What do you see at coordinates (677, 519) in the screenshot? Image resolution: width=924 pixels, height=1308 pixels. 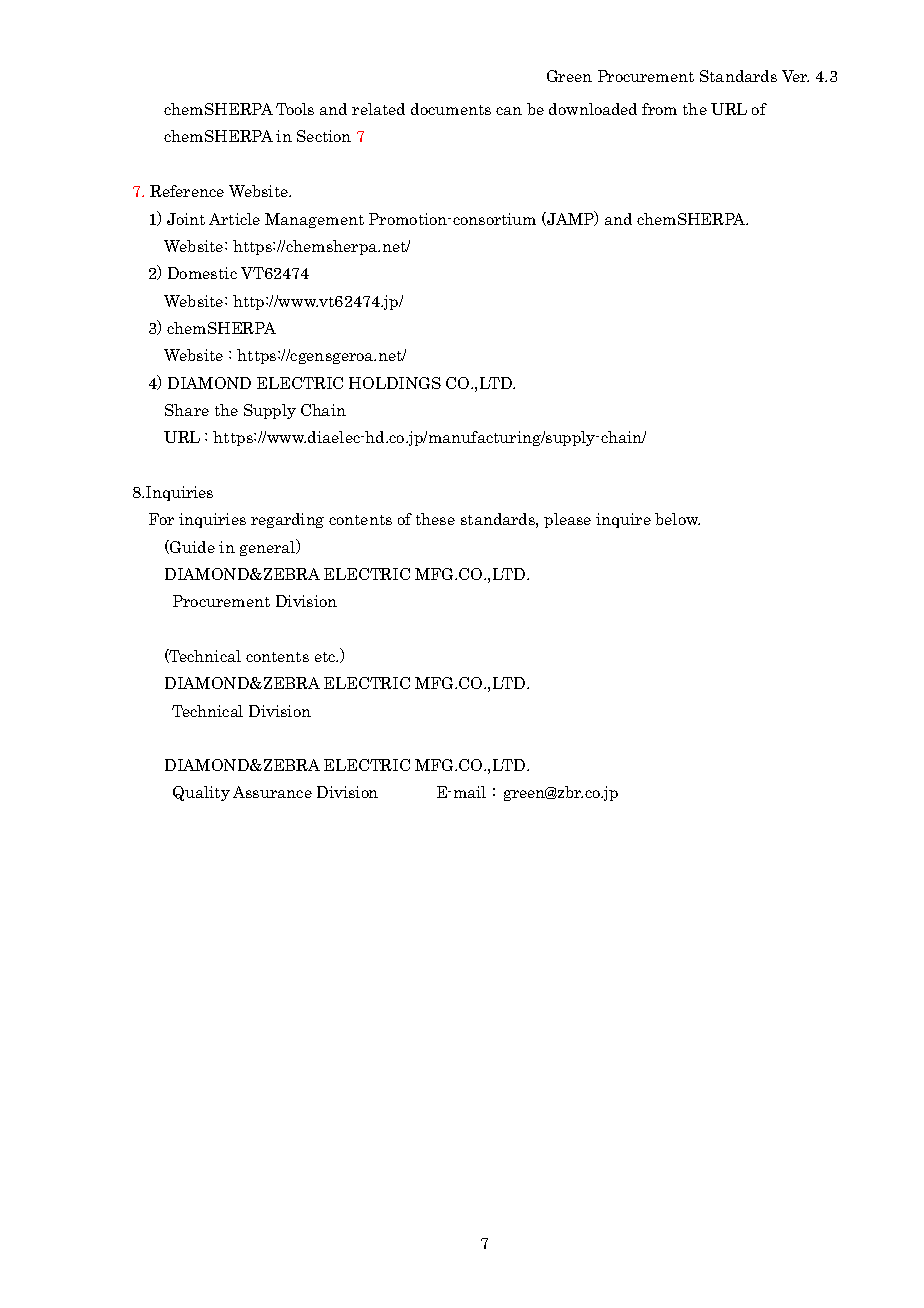 I see `below` at bounding box center [677, 519].
